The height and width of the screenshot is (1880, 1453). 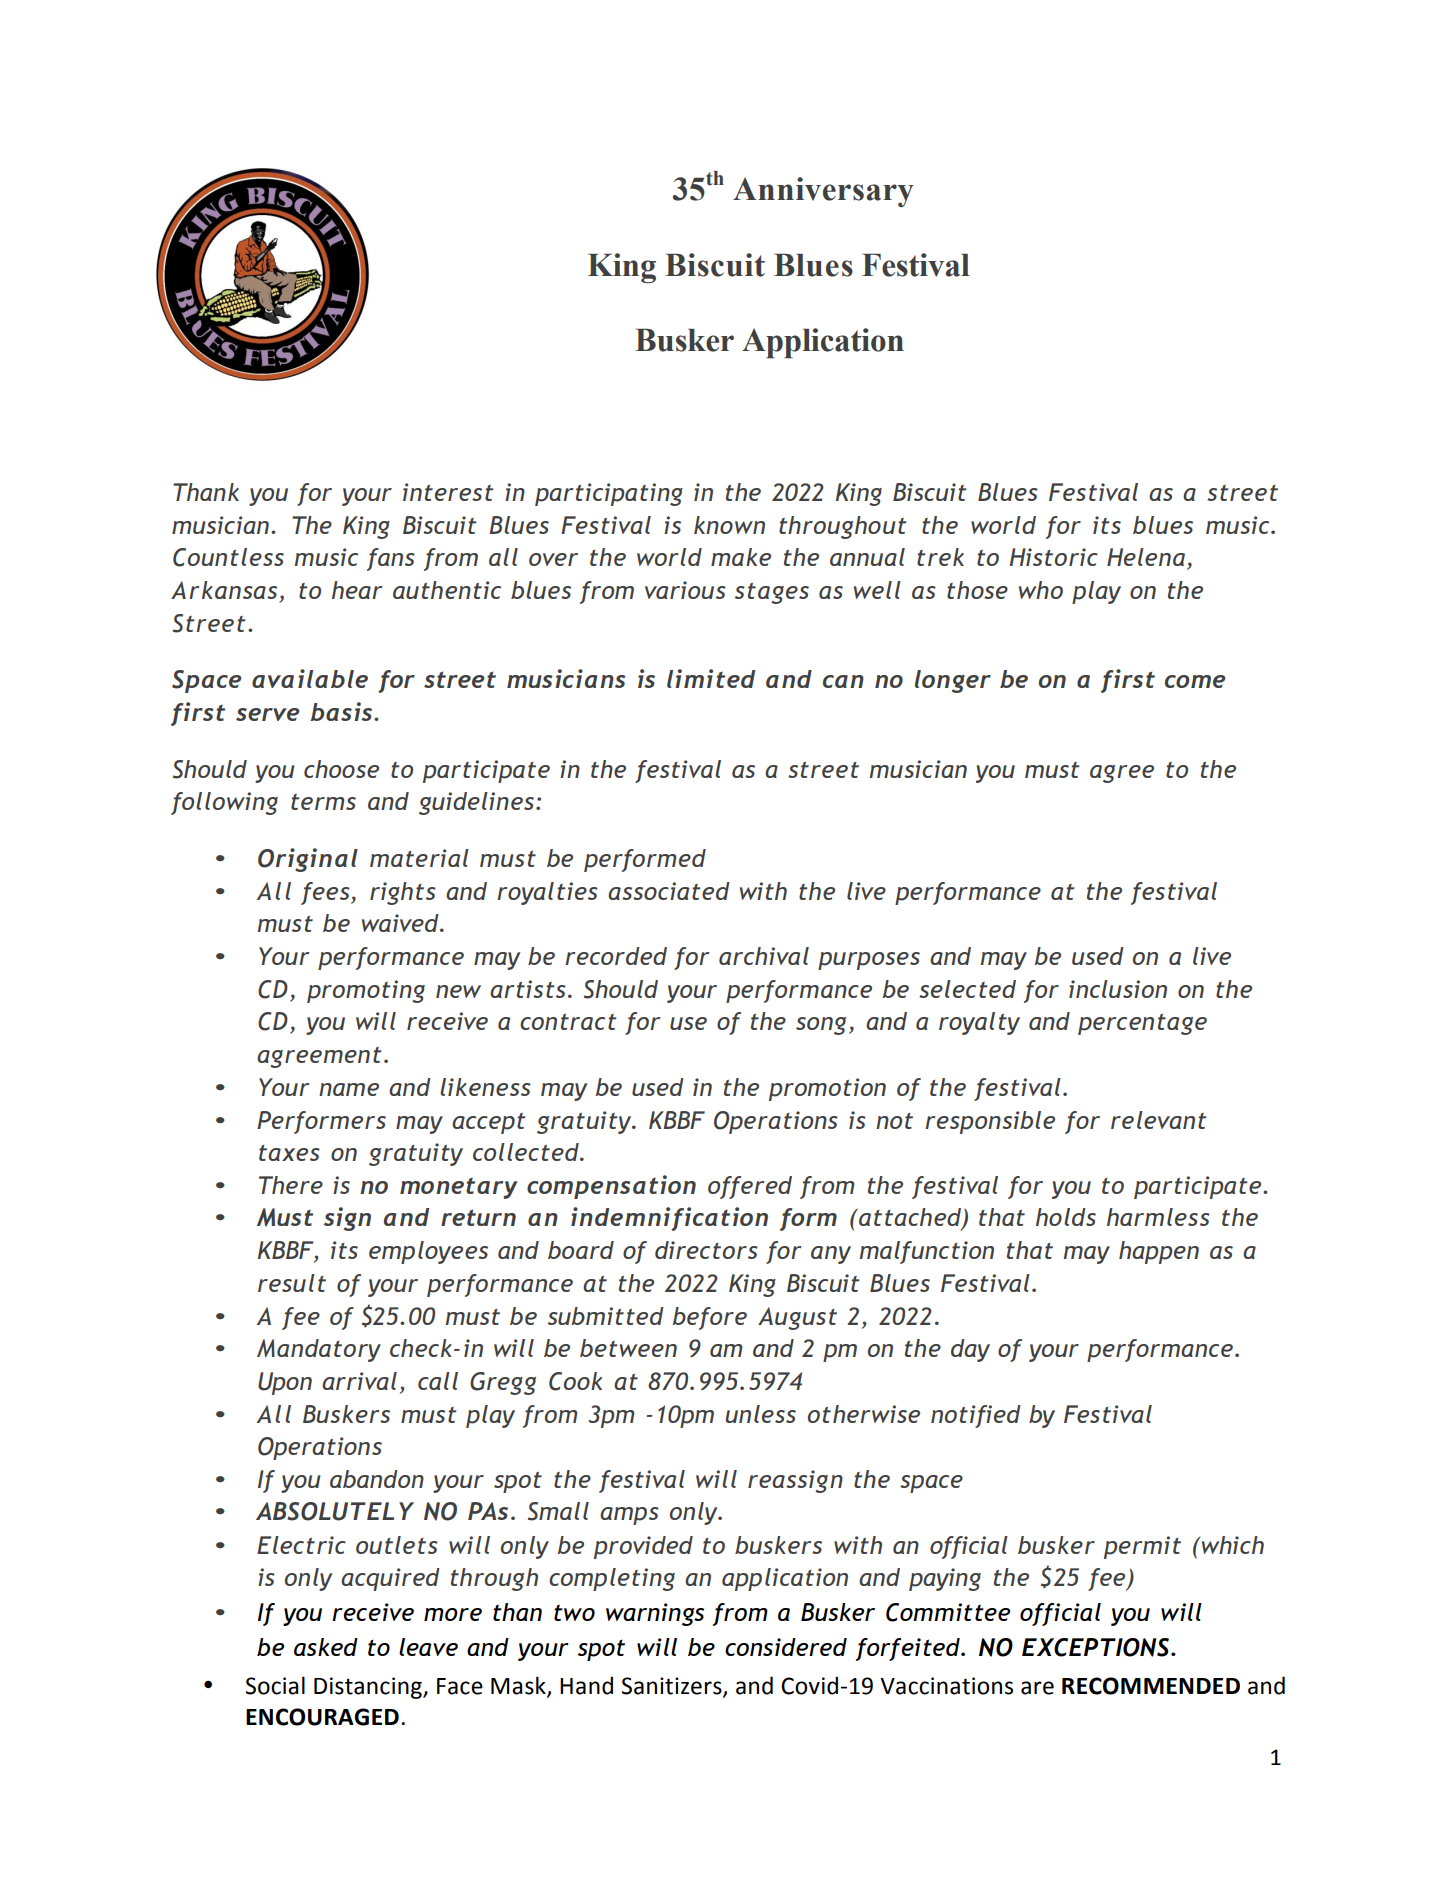 What do you see at coordinates (1146, 557) in the screenshot?
I see `Helena` at bounding box center [1146, 557].
